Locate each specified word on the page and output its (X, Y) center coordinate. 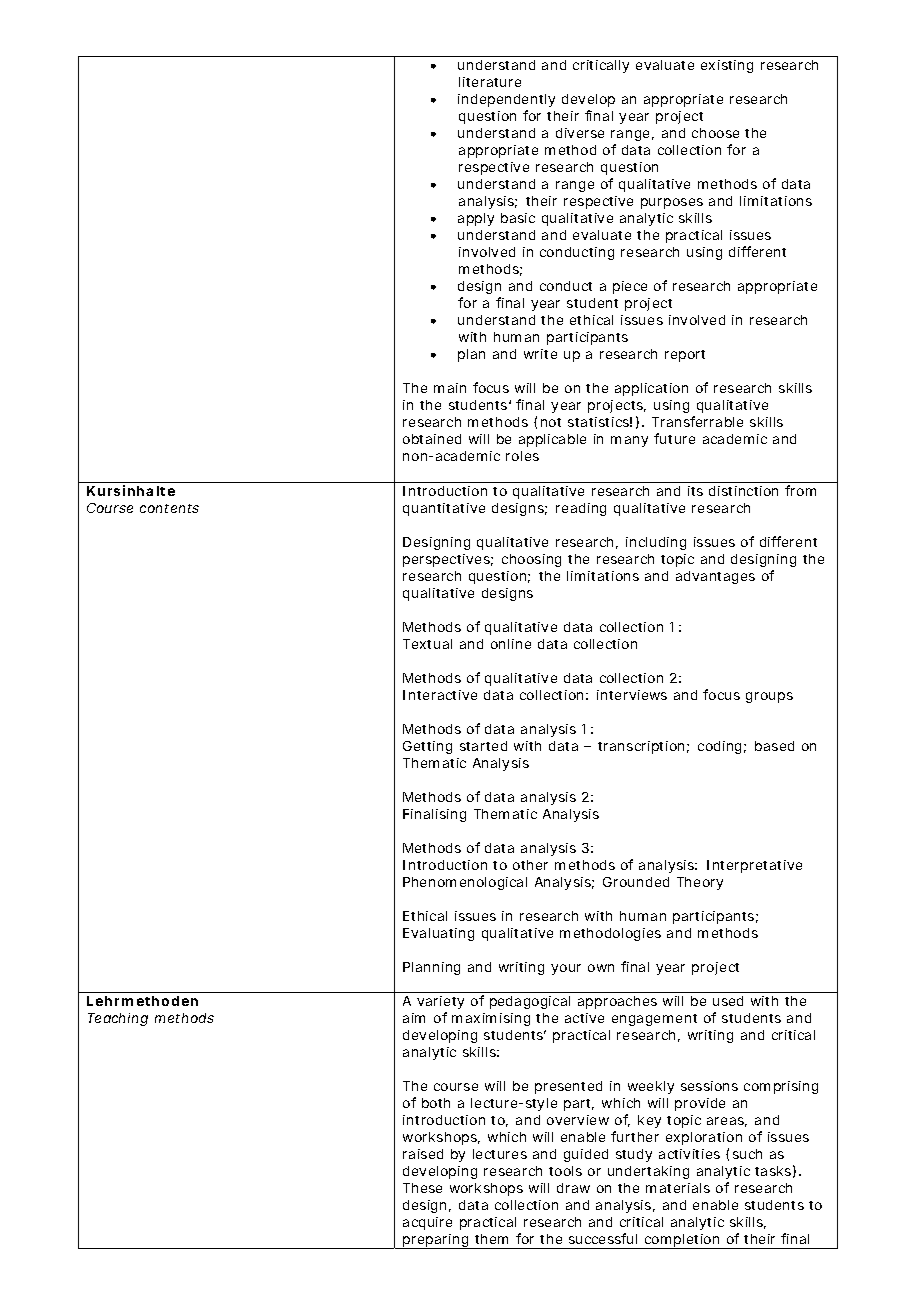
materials (678, 1188)
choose (715, 133)
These (422, 1188)
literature (490, 82)
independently (506, 100)
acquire (427, 1223)
